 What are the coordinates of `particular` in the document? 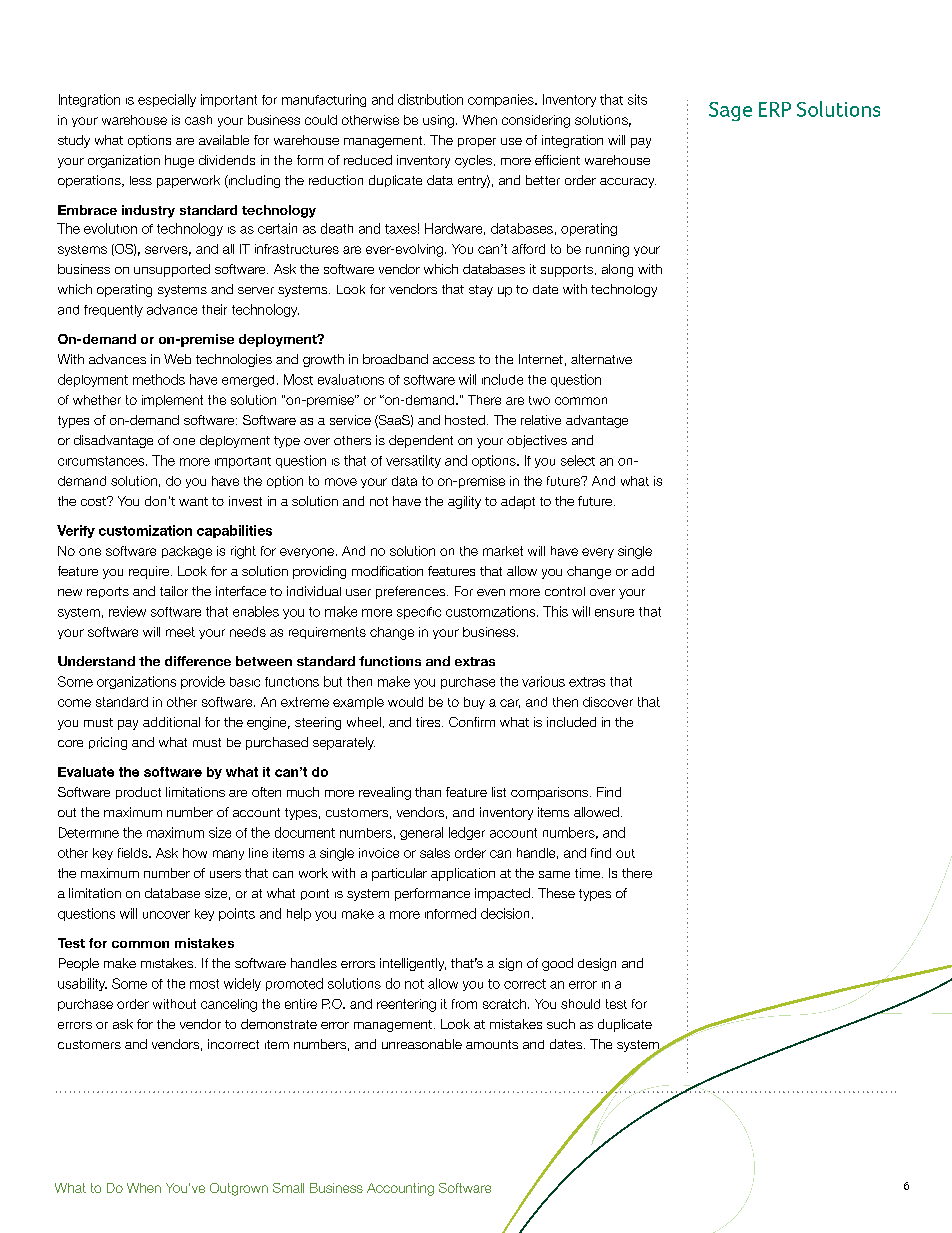 It's located at (399, 874).
